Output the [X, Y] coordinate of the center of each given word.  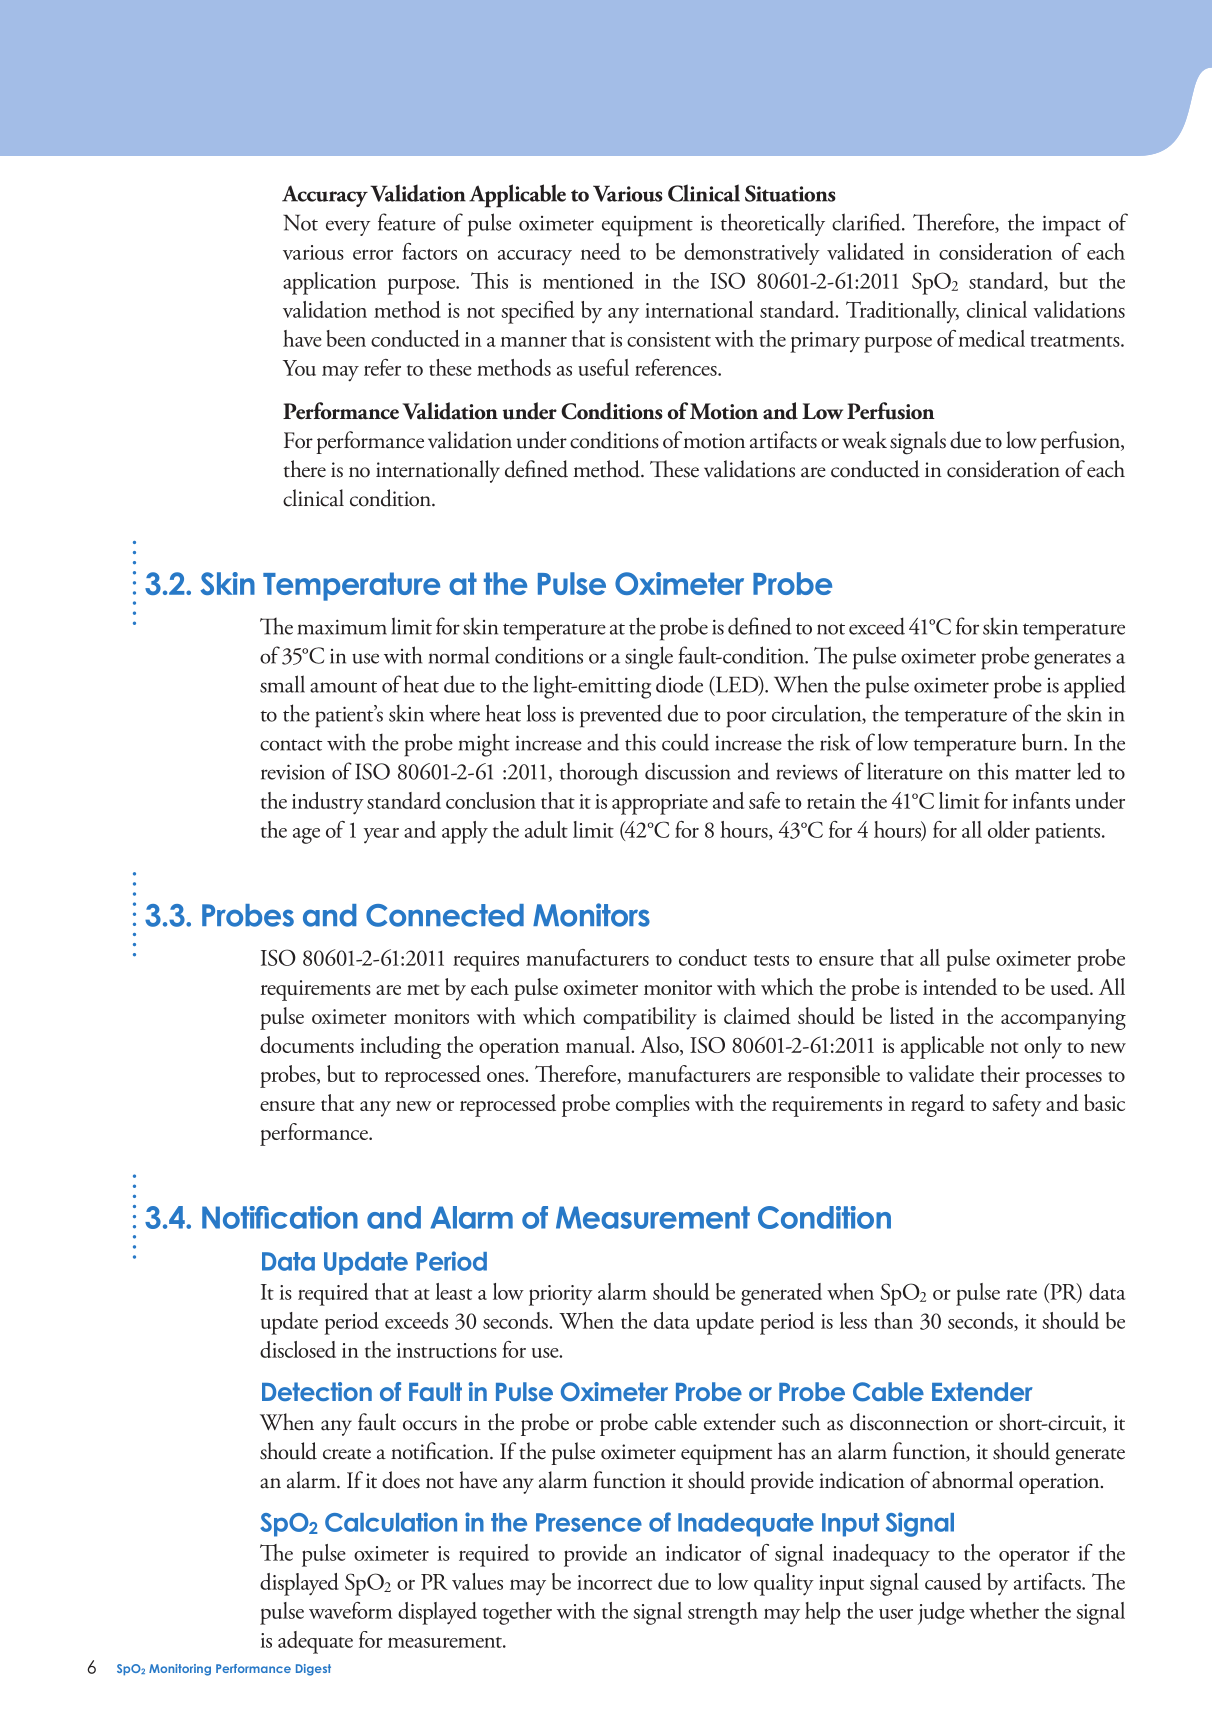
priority [561, 1295]
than [893, 1320]
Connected [445, 915]
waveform [351, 1610]
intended [960, 986]
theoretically [773, 224]
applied [1095, 687]
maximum [342, 627]
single [649, 658]
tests [771, 960]
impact [1072, 226]
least [453, 1291]
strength [723, 1613]
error [373, 255]
